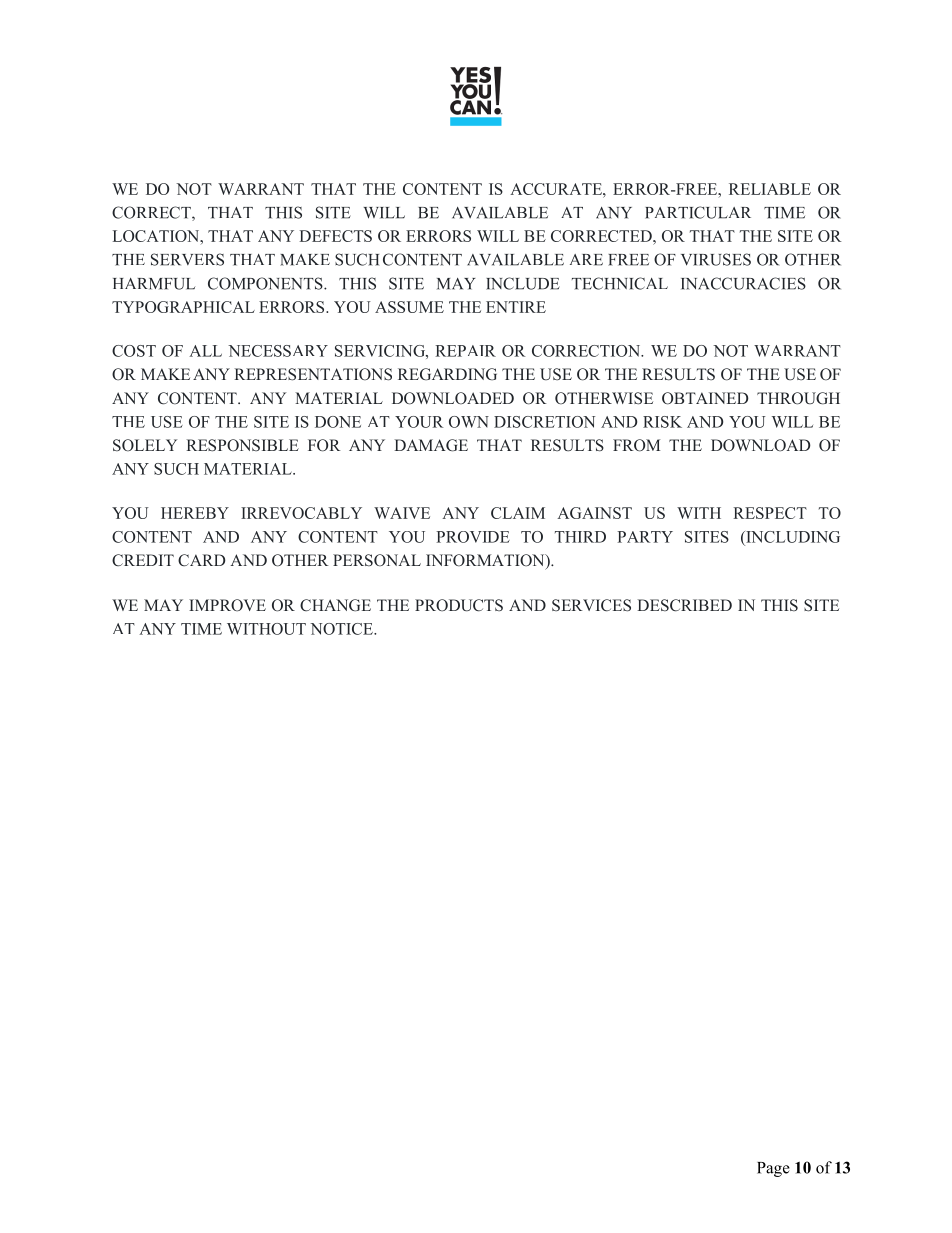 This screenshot has width=952, height=1233. Describe the element at coordinates (645, 537) in the screenshot. I see `PARTY` at that location.
